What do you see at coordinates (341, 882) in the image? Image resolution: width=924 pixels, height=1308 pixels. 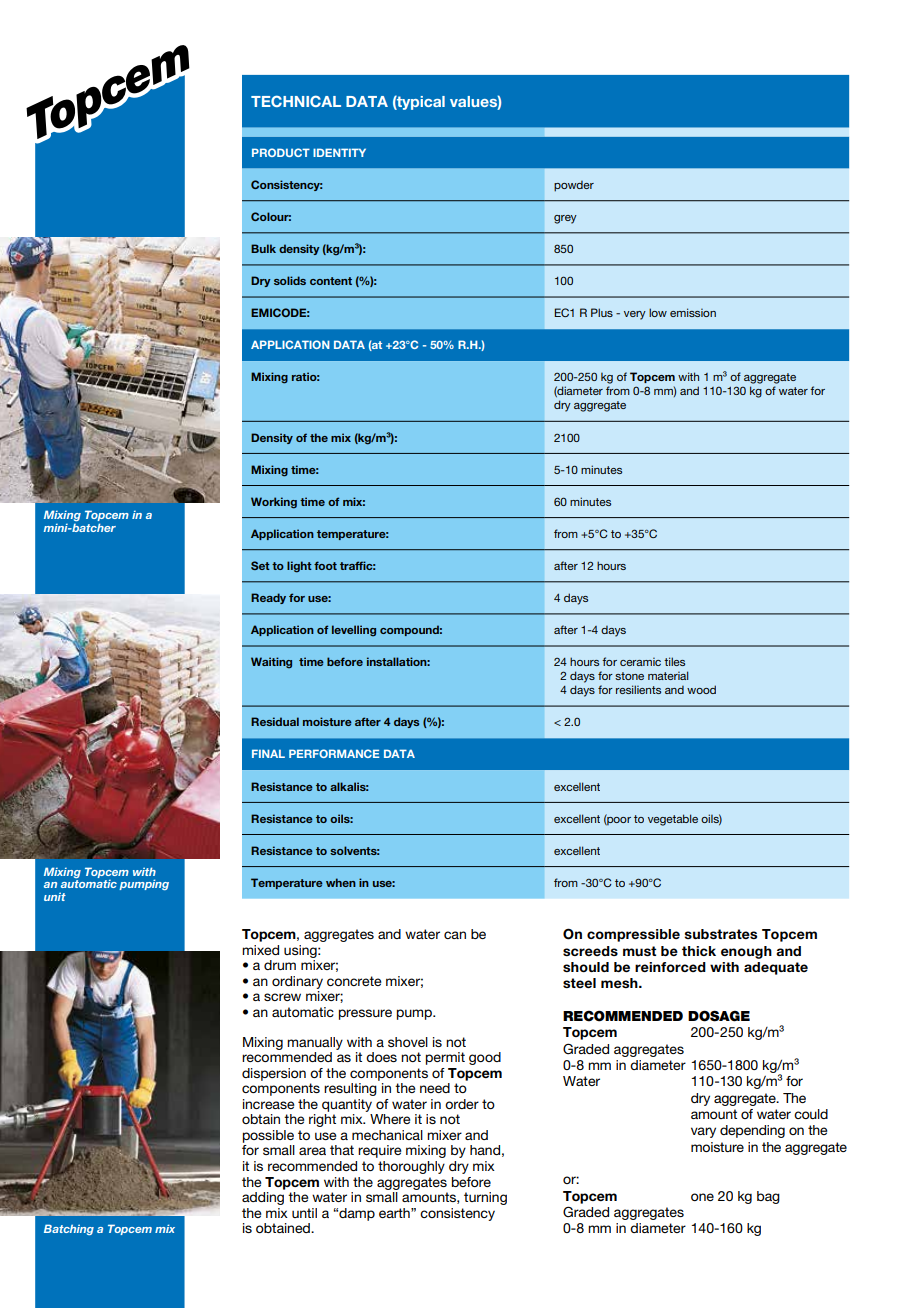 I see `when` at bounding box center [341, 882].
